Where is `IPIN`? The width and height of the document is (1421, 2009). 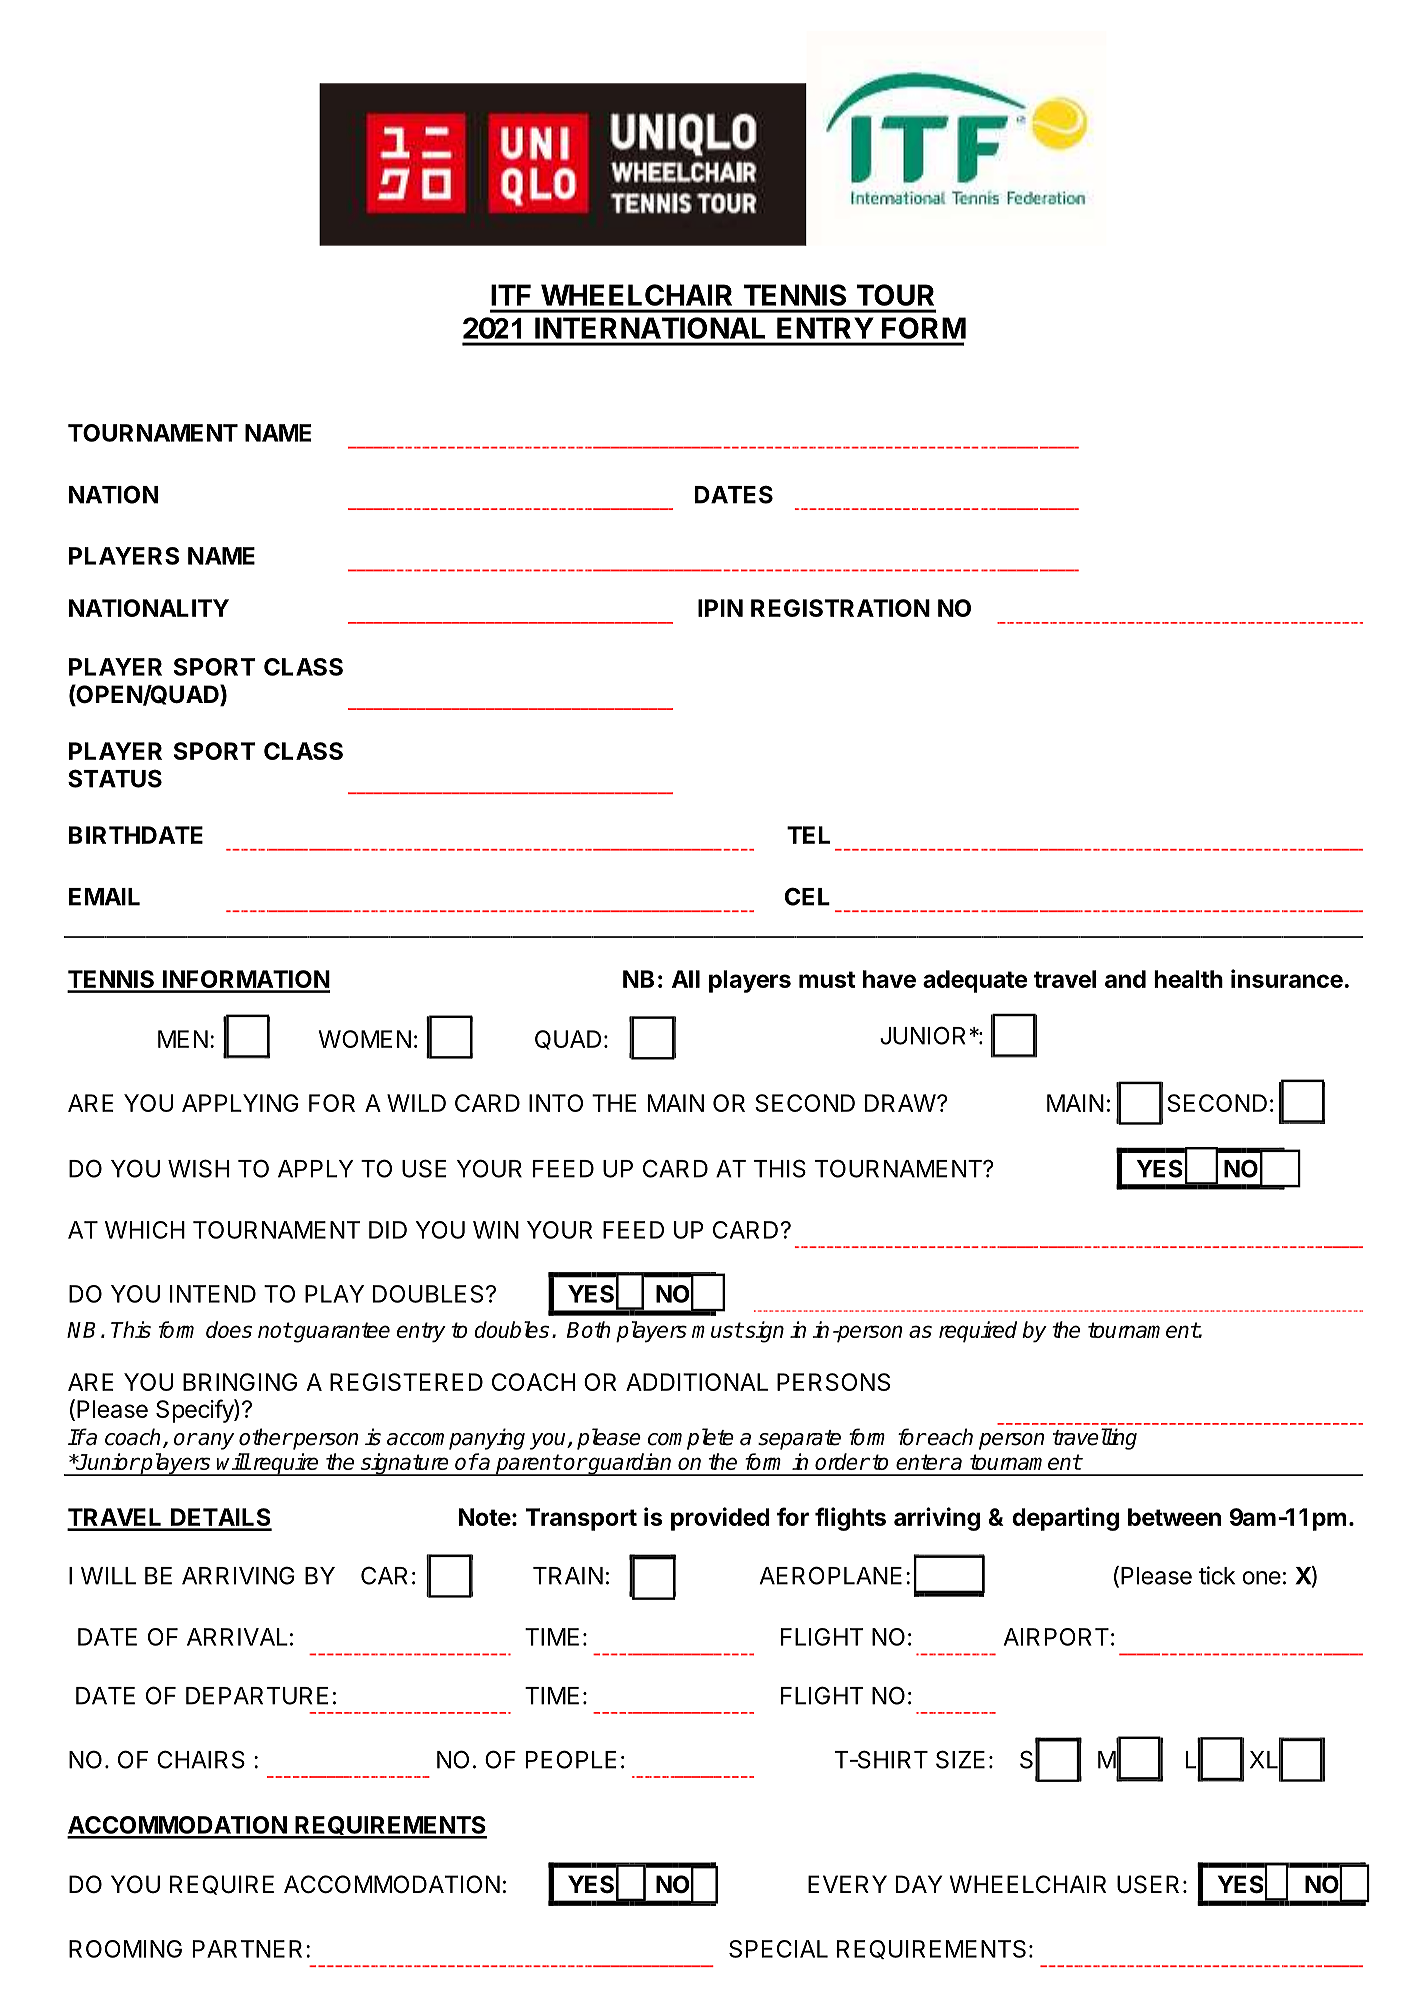 IPIN is located at coordinates (720, 608).
